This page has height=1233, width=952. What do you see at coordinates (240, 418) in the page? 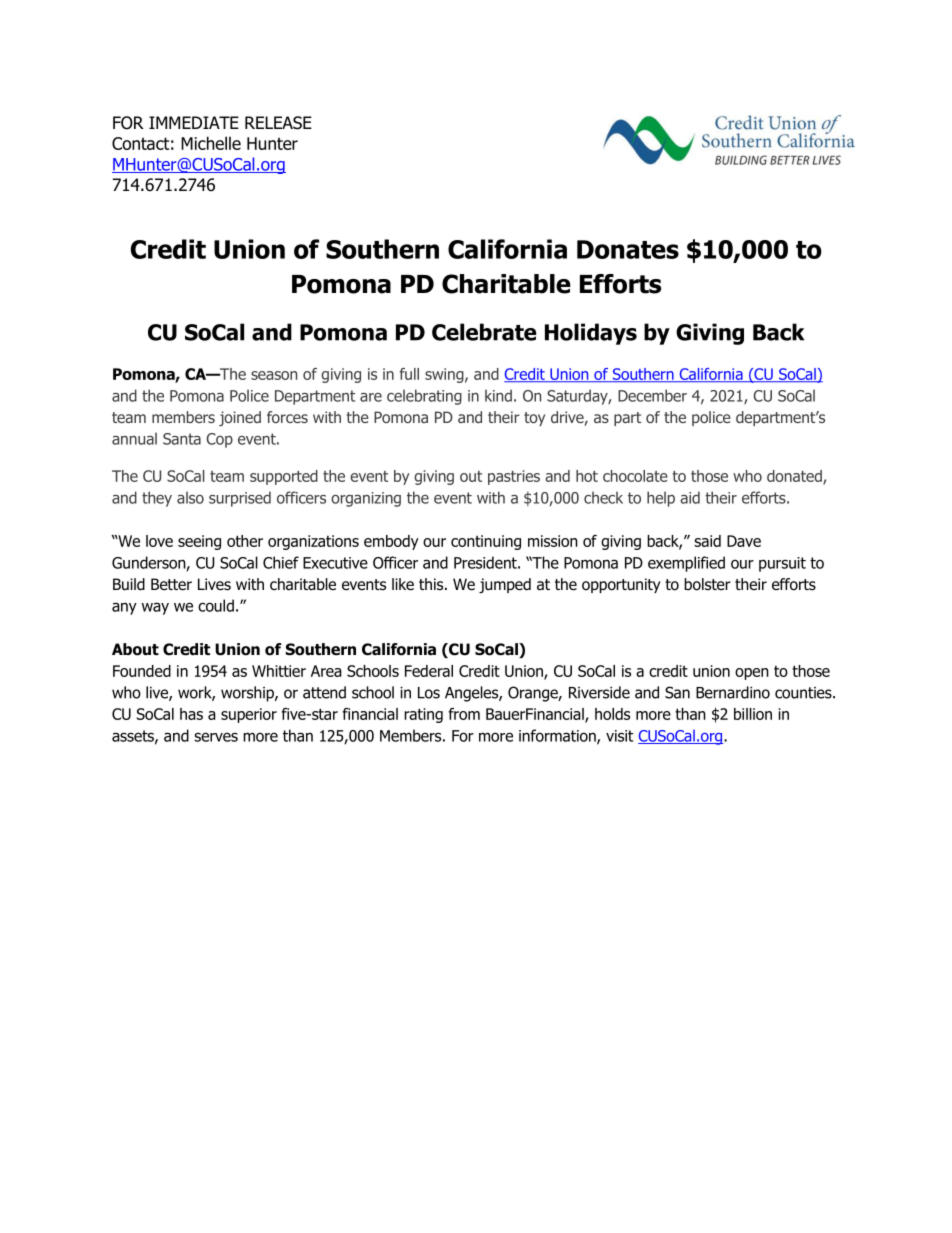
I see `joined` at bounding box center [240, 418].
